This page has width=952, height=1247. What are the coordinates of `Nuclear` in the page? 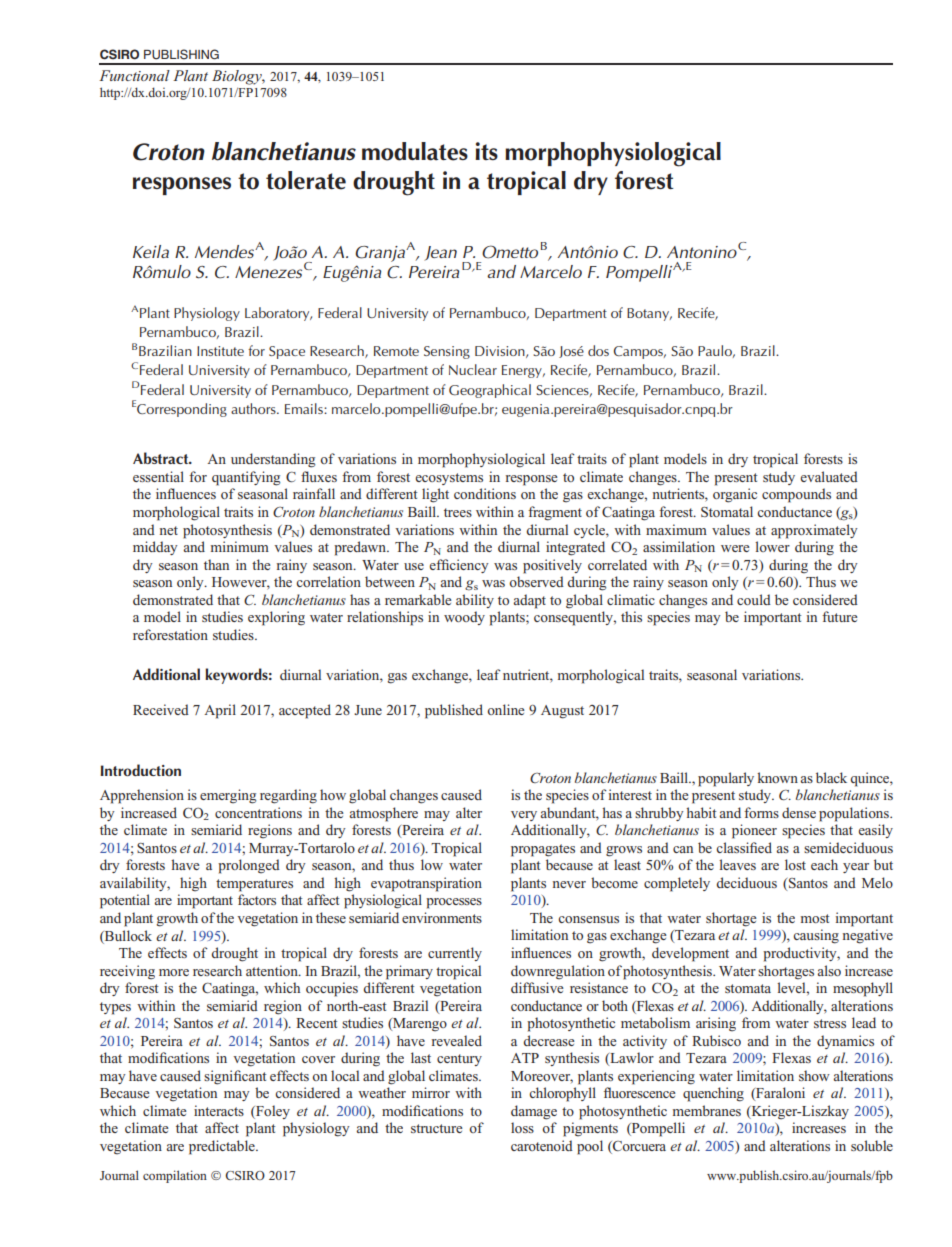 It's located at (473, 369).
